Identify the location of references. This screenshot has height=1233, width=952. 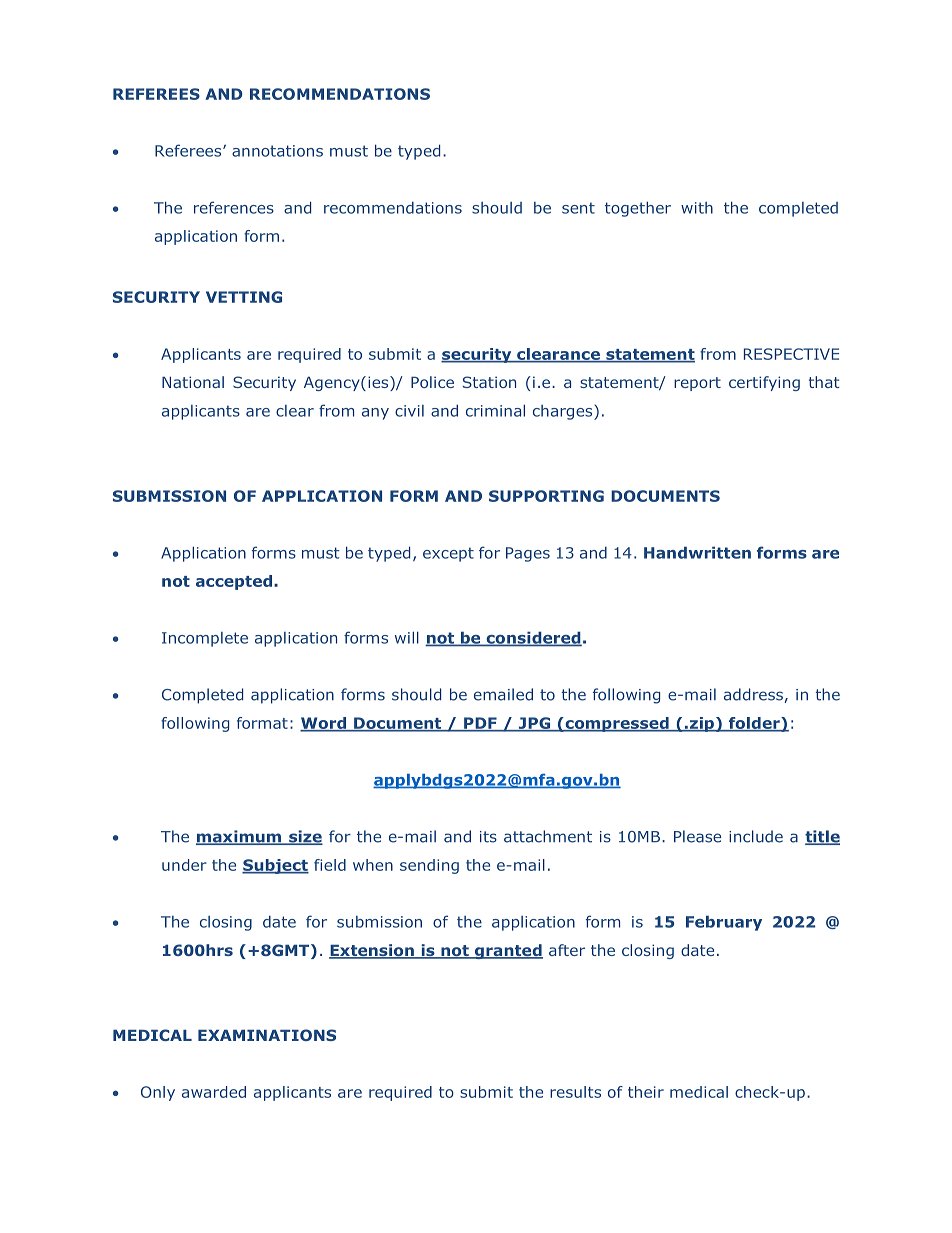
(234, 207).
